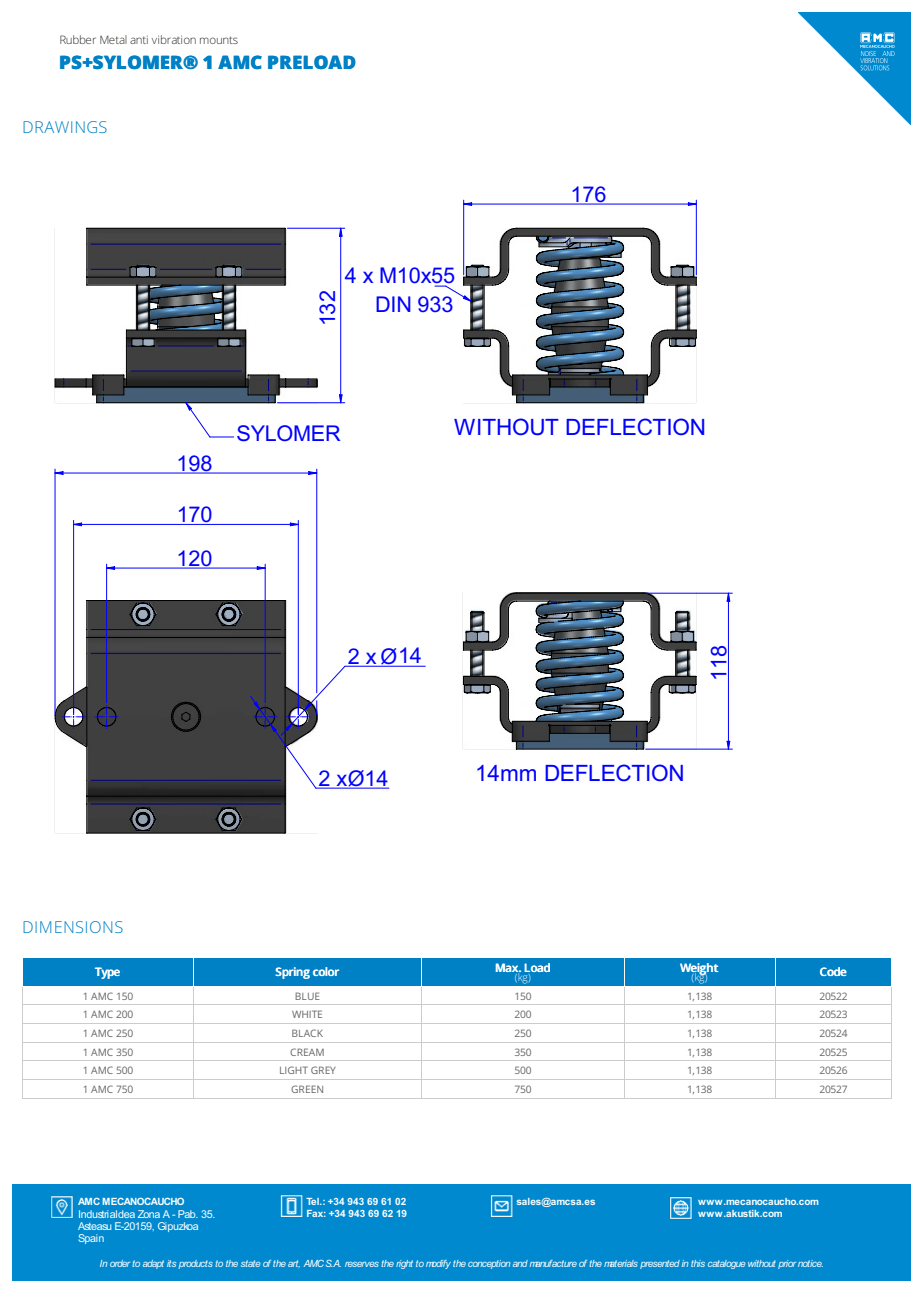  Describe the element at coordinates (65, 127) in the screenshot. I see `DRAWINGS` at that location.
